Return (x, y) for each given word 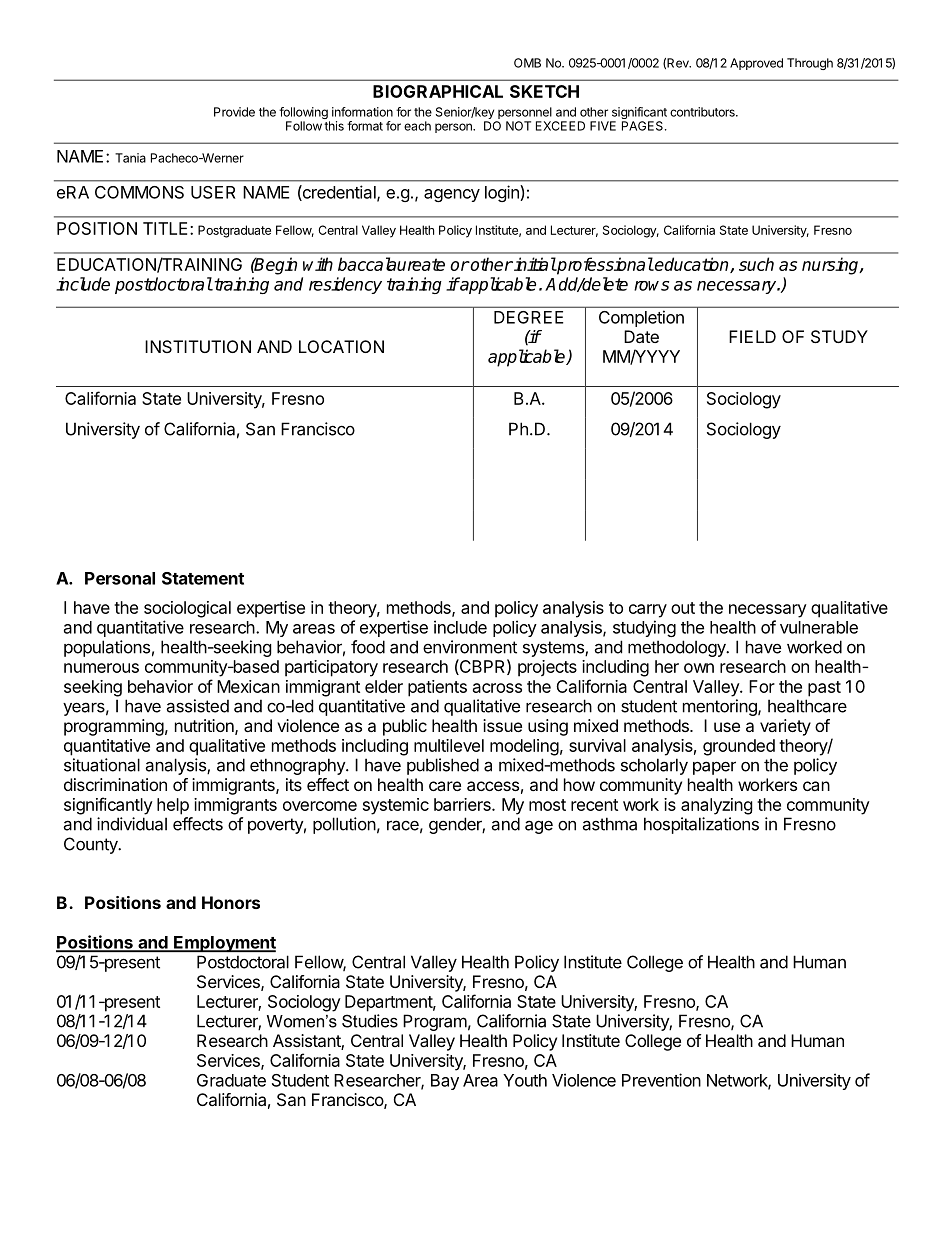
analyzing (717, 806)
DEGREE (528, 317)
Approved (756, 64)
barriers (463, 804)
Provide (234, 112)
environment (470, 647)
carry (648, 611)
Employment (224, 944)
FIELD (752, 336)
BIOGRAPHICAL (438, 91)
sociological (187, 609)
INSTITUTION (198, 346)
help (173, 806)
